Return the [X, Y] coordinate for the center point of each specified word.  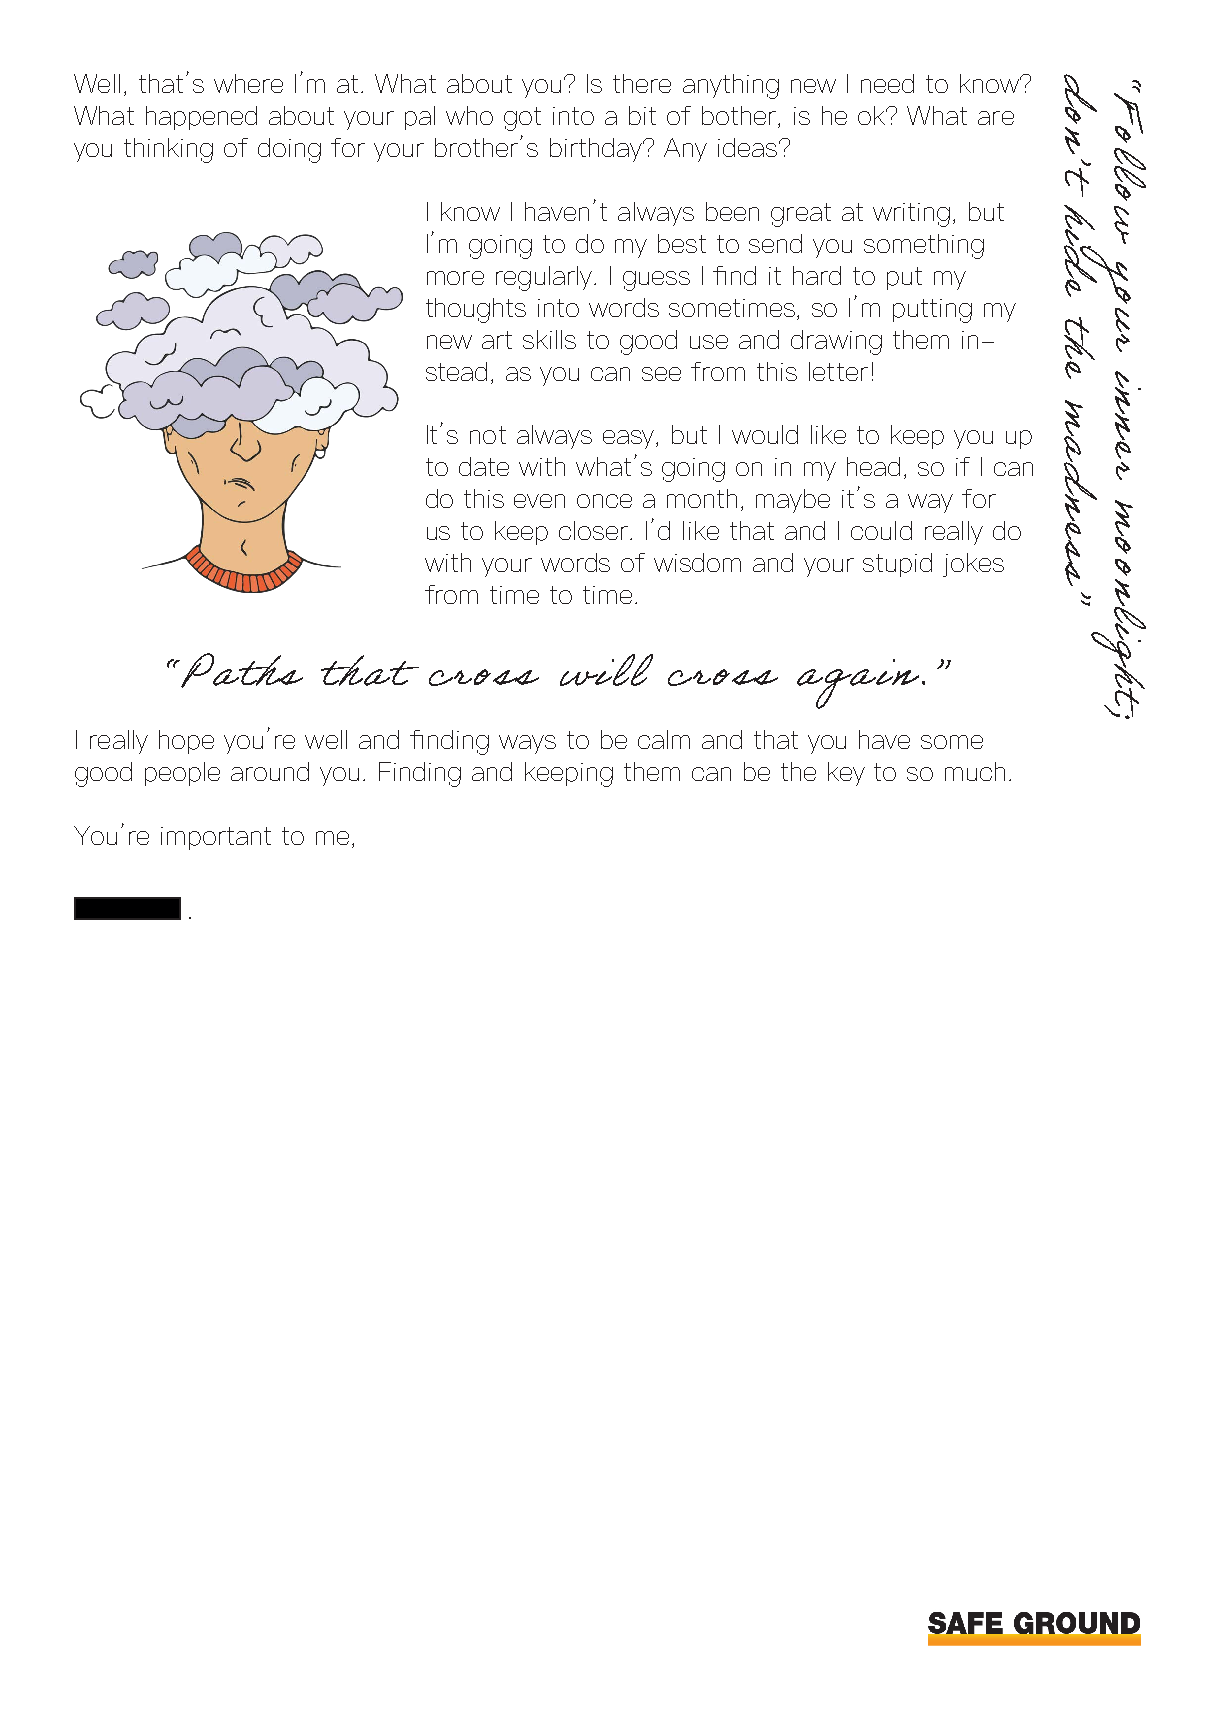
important [216, 838]
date [484, 466]
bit [642, 115]
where [248, 83]
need [887, 83]
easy [630, 439]
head [873, 466]
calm [664, 739]
